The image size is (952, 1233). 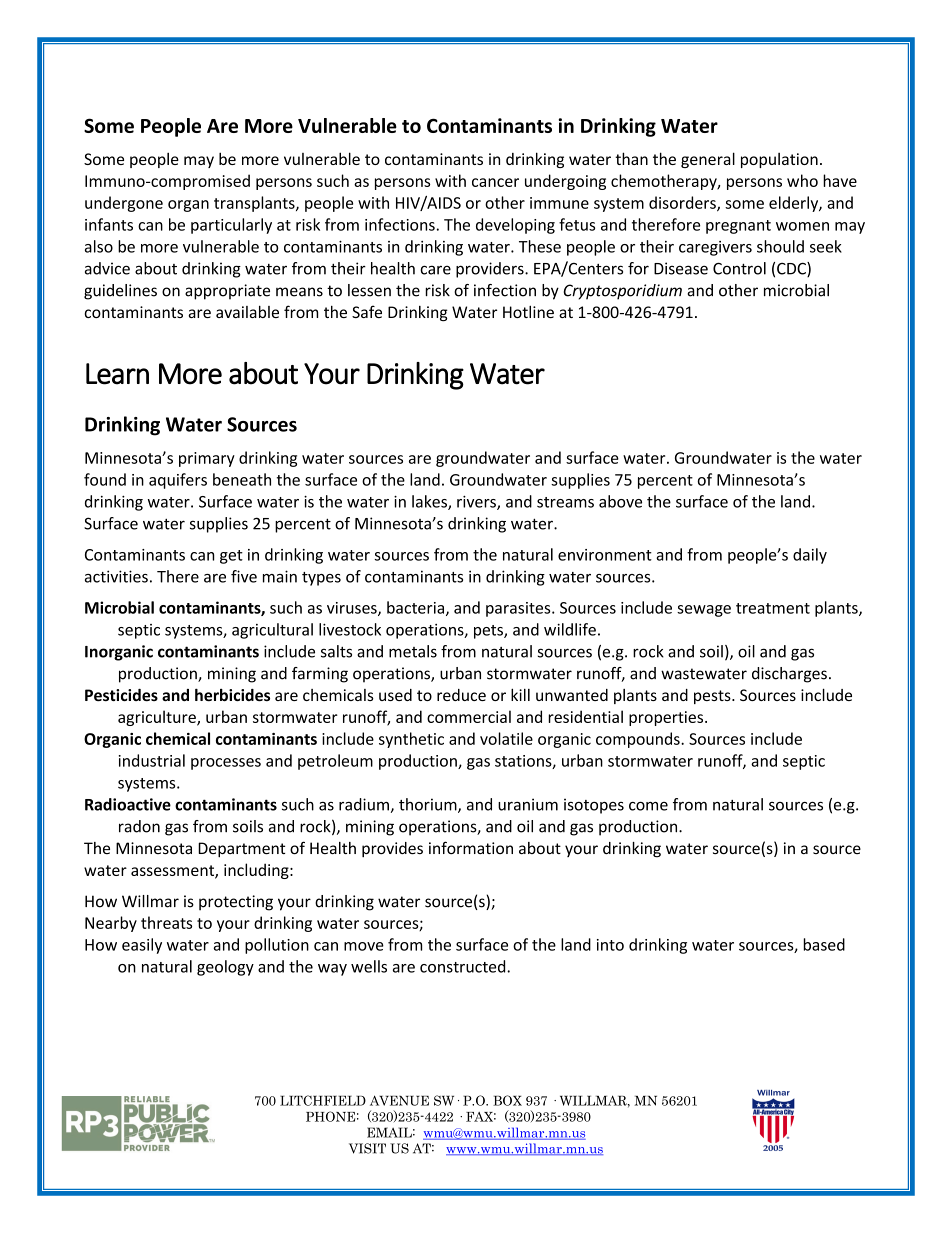 What do you see at coordinates (789, 675) in the screenshot?
I see `discharges` at bounding box center [789, 675].
